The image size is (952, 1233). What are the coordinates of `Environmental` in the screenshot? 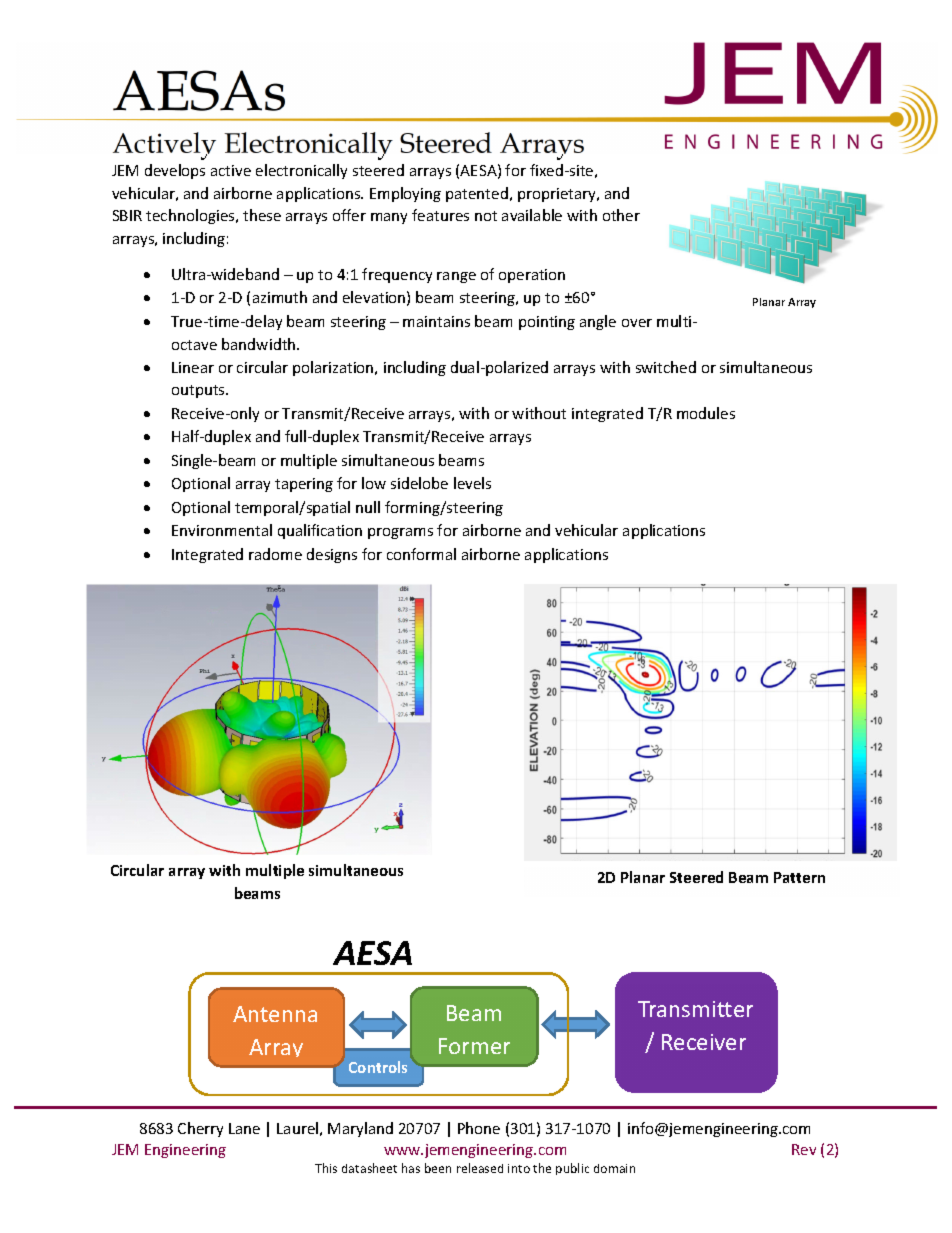 It's located at (222, 530).
